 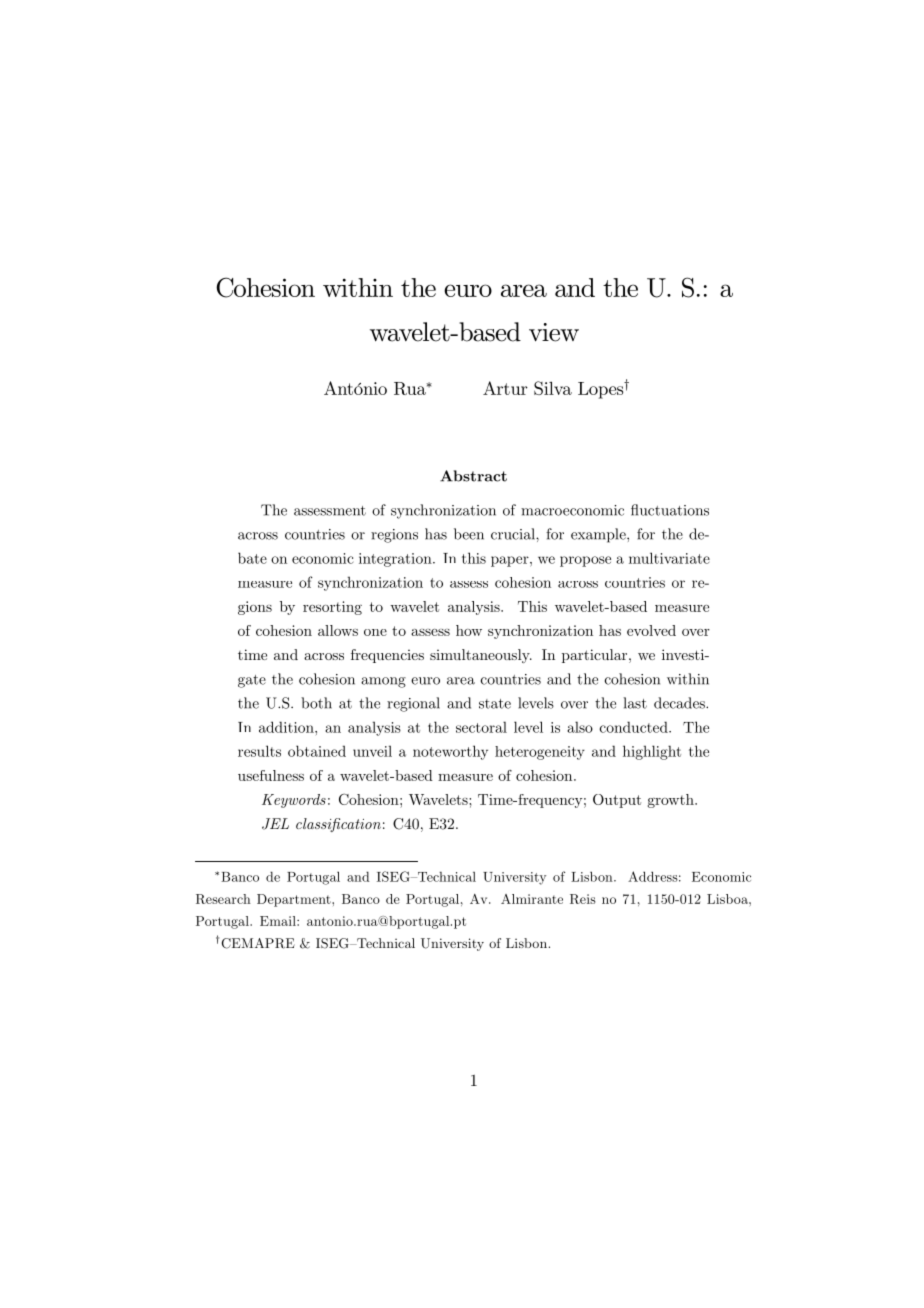 I want to click on evolved, so click(x=651, y=630).
